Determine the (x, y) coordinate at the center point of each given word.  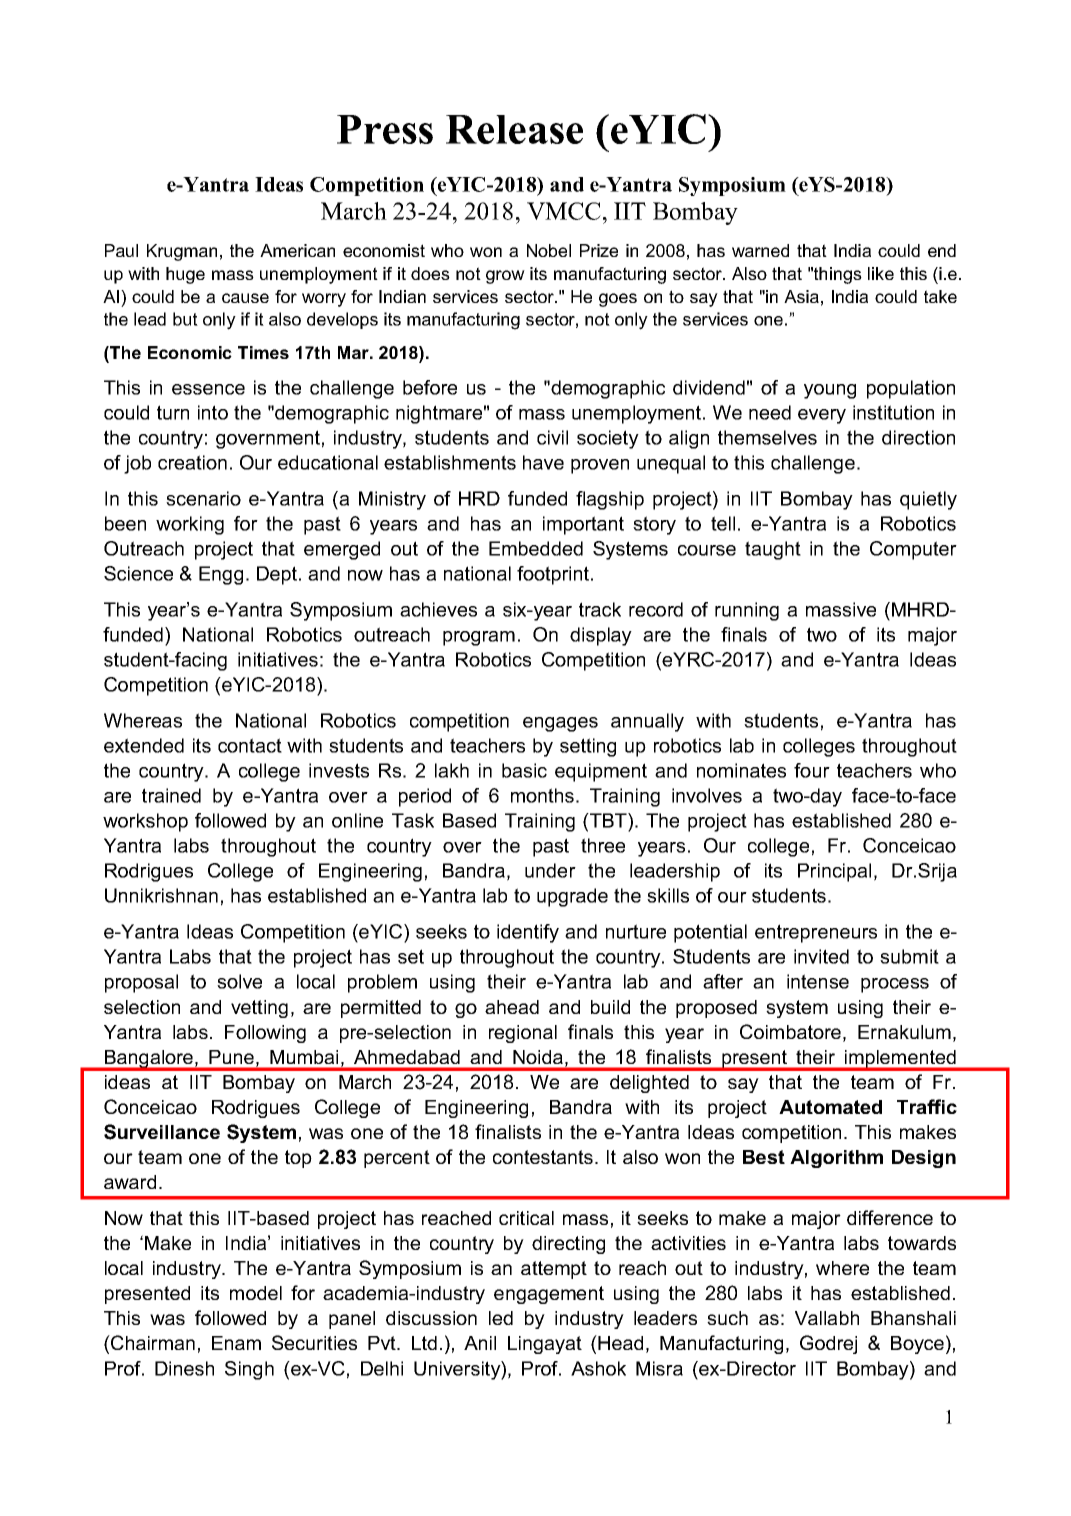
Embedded (536, 548)
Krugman (182, 252)
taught (773, 550)
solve (239, 981)
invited (821, 956)
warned (760, 250)
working (190, 525)
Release (514, 129)
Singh (249, 1370)
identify (528, 933)
